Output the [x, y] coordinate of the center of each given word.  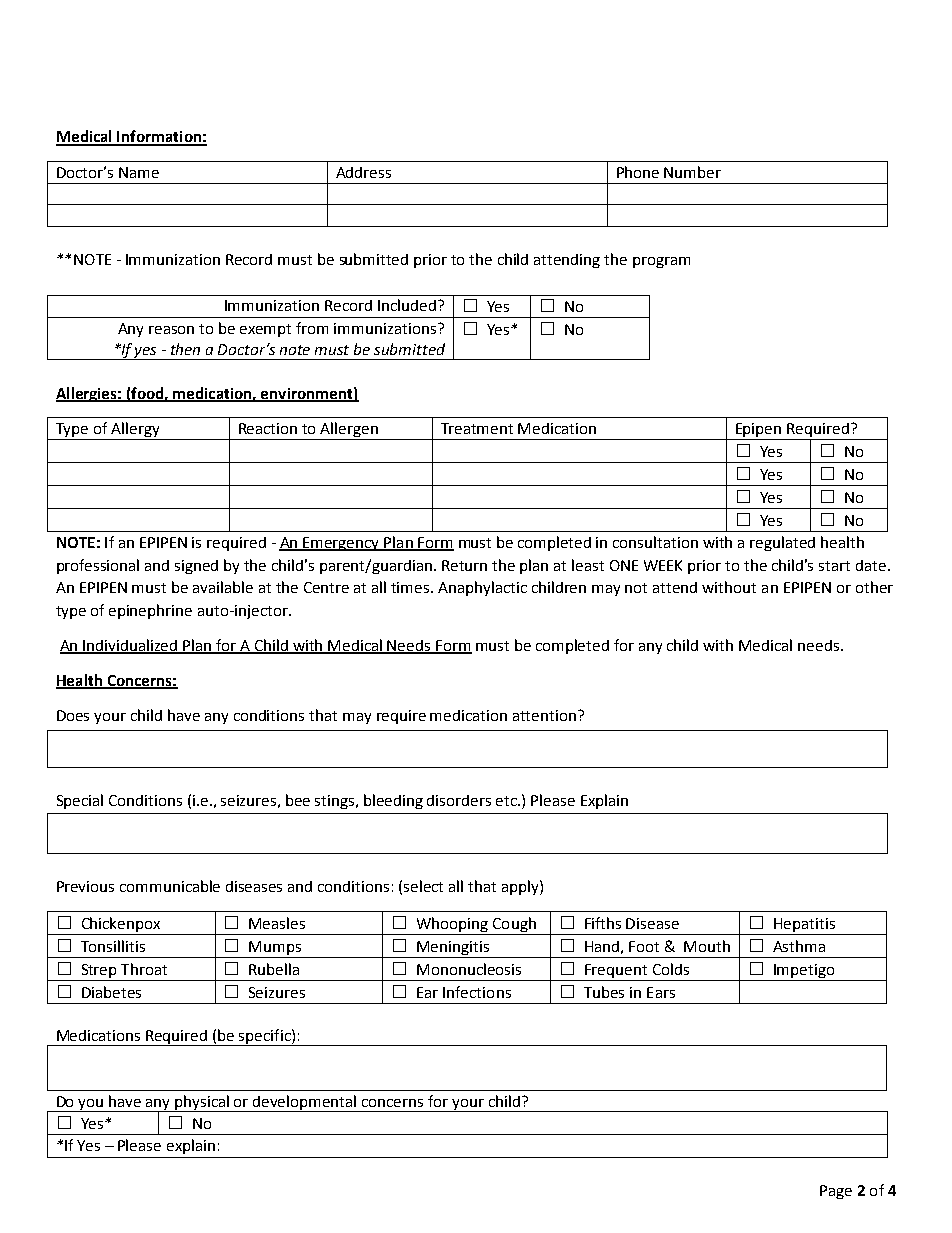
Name [139, 172]
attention [546, 715]
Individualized [131, 646]
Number [692, 172]
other [874, 587]
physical [203, 1103]
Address [363, 172]
